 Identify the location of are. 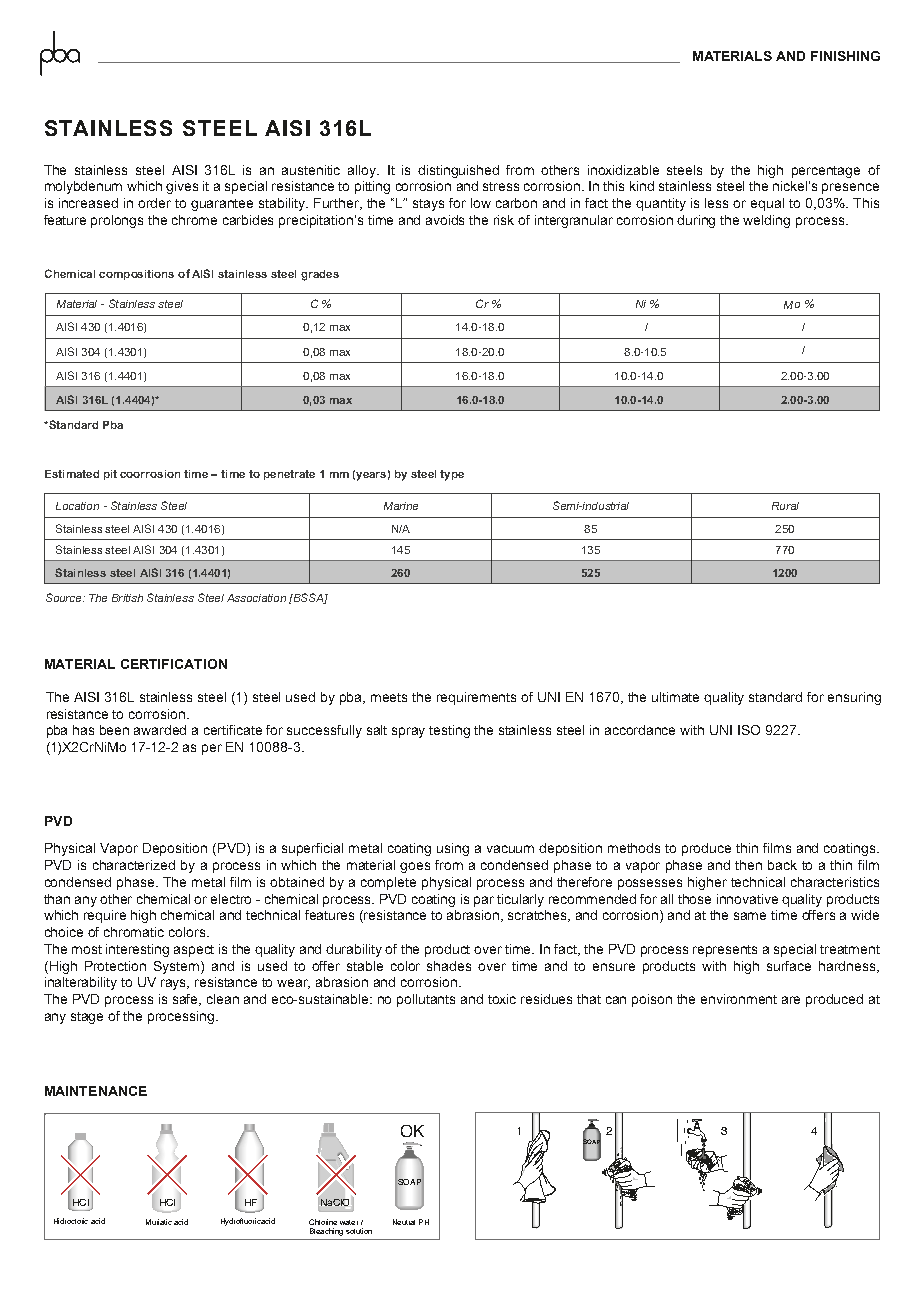
(791, 1000).
